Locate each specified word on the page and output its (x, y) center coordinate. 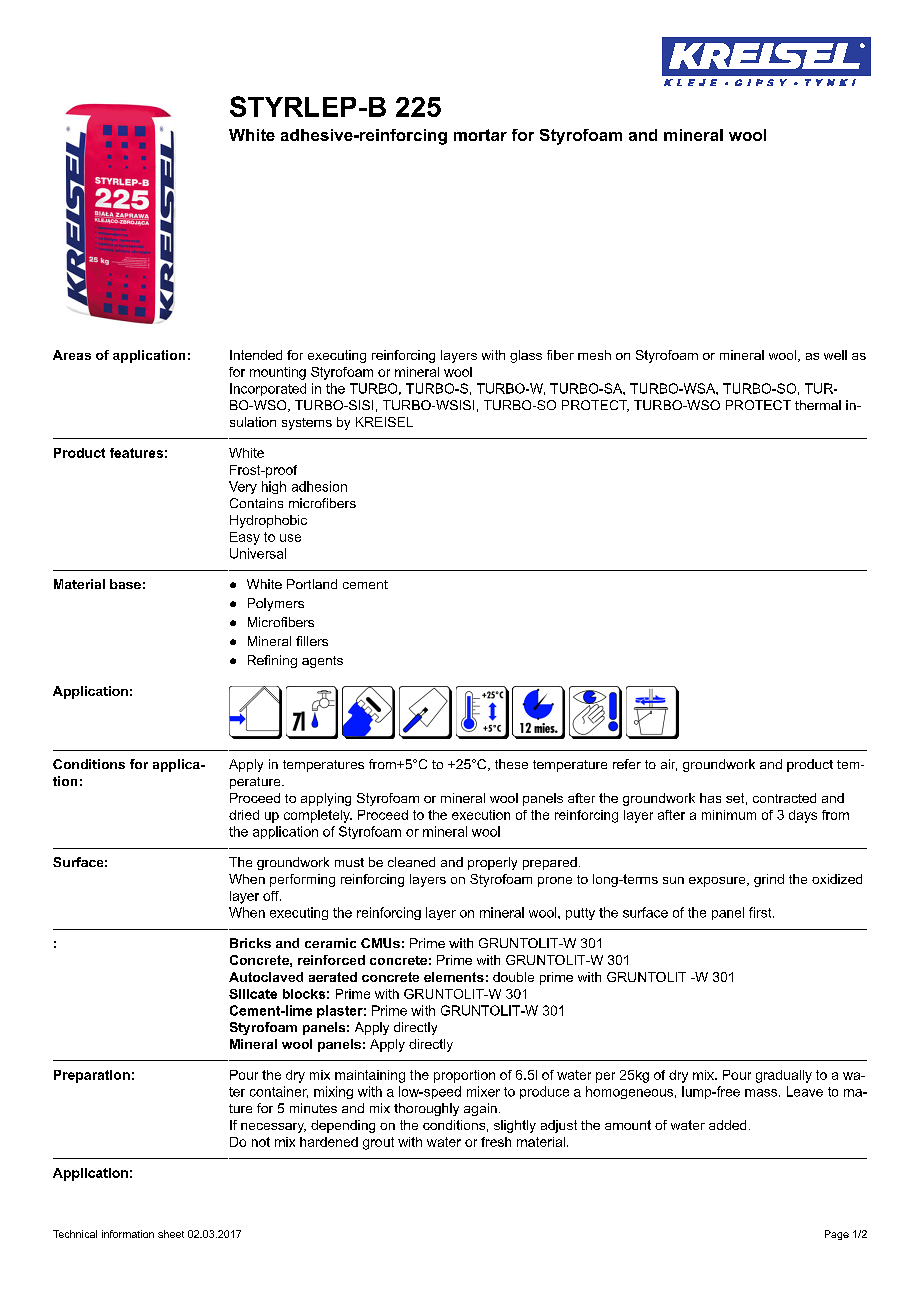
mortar (480, 135)
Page (837, 1235)
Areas (72, 355)
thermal (818, 405)
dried (244, 815)
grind (769, 880)
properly (492, 863)
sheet (171, 1234)
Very (243, 487)
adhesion (319, 486)
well (835, 355)
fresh (496, 1142)
